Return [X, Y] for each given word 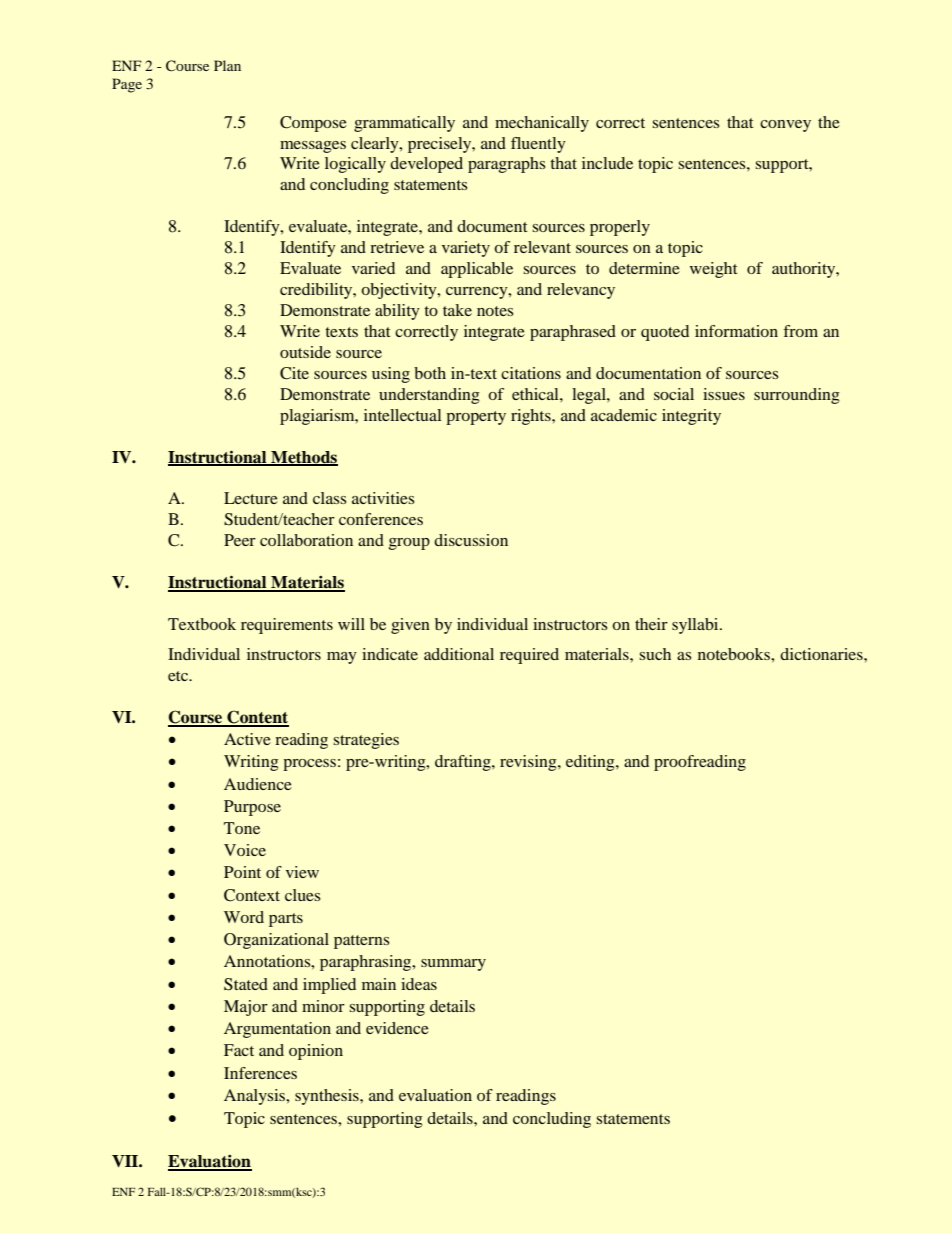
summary [453, 965]
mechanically [542, 124]
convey [785, 126]
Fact [239, 1050]
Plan [227, 65]
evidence [397, 1028]
